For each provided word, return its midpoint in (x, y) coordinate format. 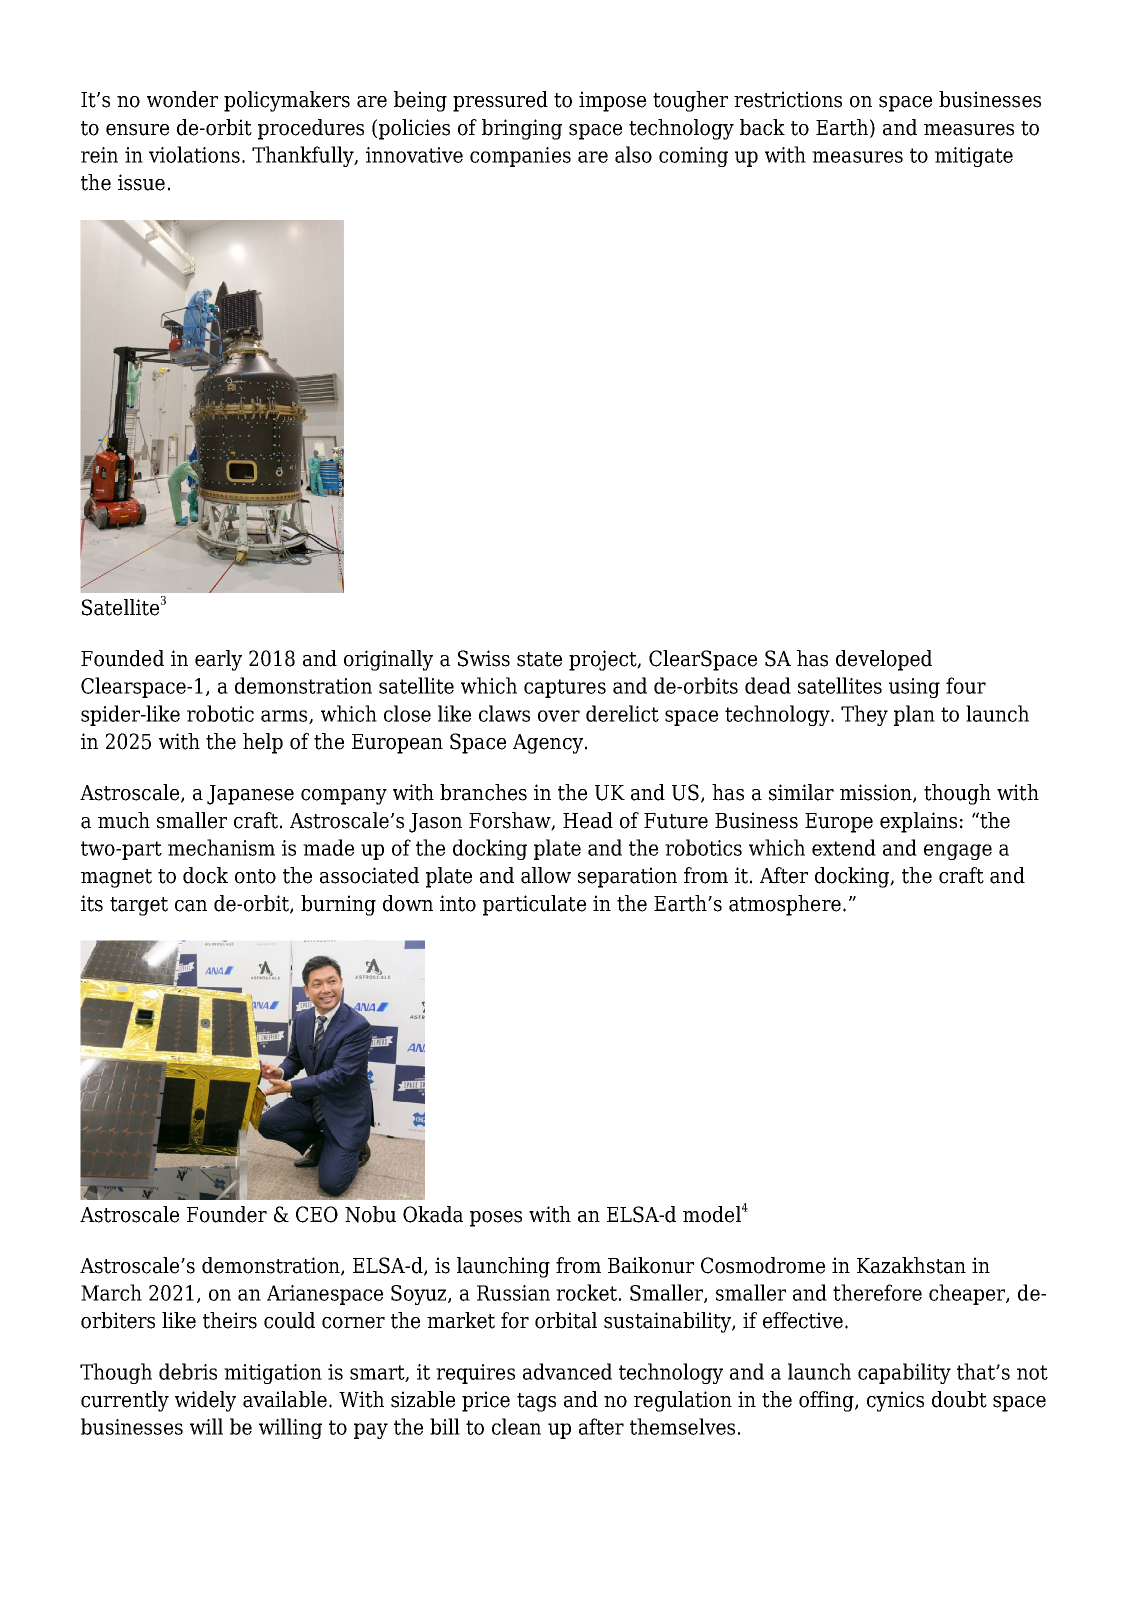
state (539, 659)
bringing (522, 129)
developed (884, 660)
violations (194, 154)
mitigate (974, 157)
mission (877, 793)
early (218, 660)
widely (205, 1401)
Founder (227, 1214)
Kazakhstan (911, 1265)
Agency (548, 744)
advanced (567, 1371)
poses (496, 1219)
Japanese (250, 795)
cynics (895, 1401)
